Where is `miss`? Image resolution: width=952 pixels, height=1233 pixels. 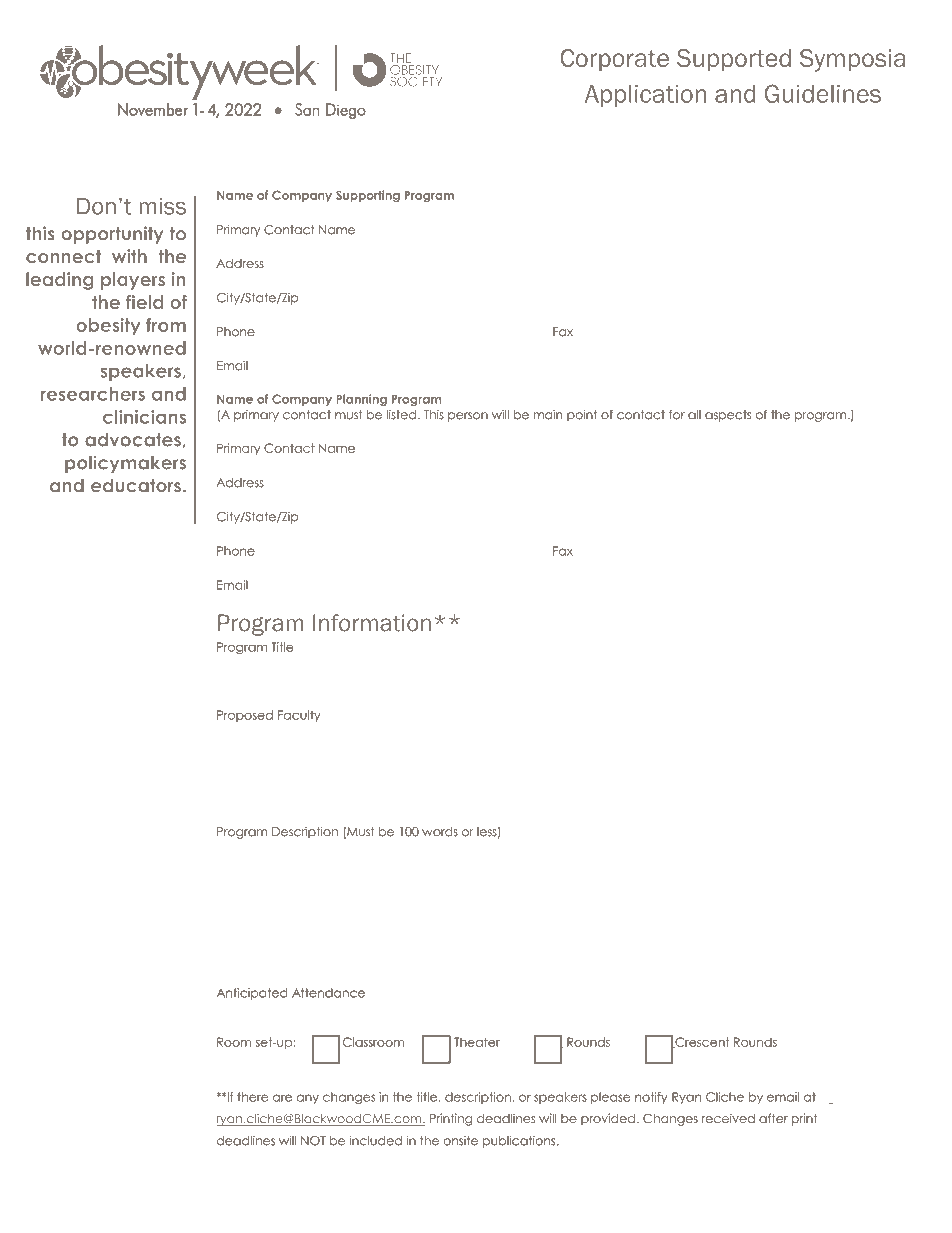
miss is located at coordinates (163, 206).
